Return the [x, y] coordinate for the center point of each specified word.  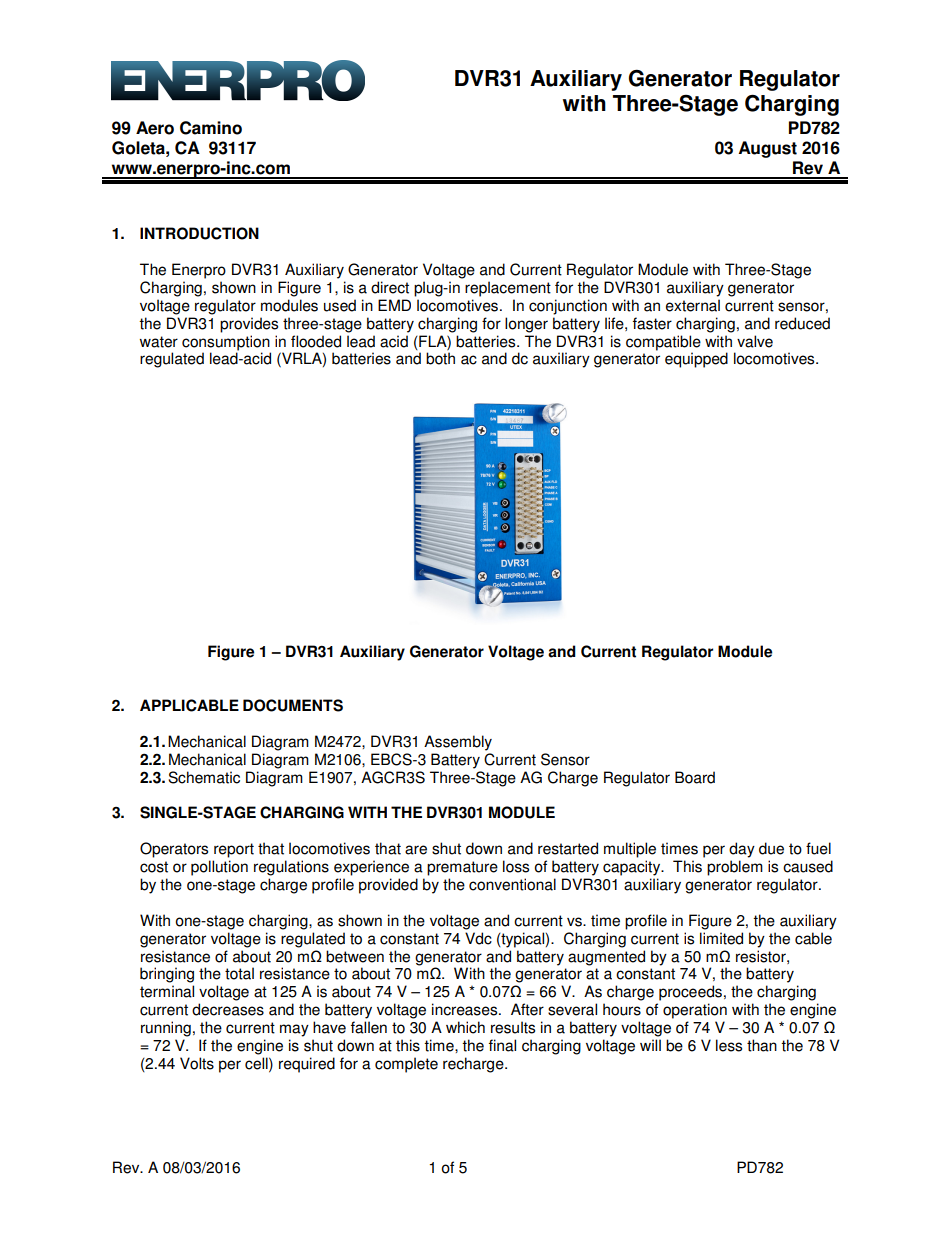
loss [516, 866]
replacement [508, 289]
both [440, 358]
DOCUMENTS [293, 705]
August [768, 149]
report [234, 850]
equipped [696, 360]
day [742, 850]
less [729, 1045]
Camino [211, 128]
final [502, 1045]
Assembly [458, 743]
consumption [226, 343]
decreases [228, 1009]
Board [695, 777]
